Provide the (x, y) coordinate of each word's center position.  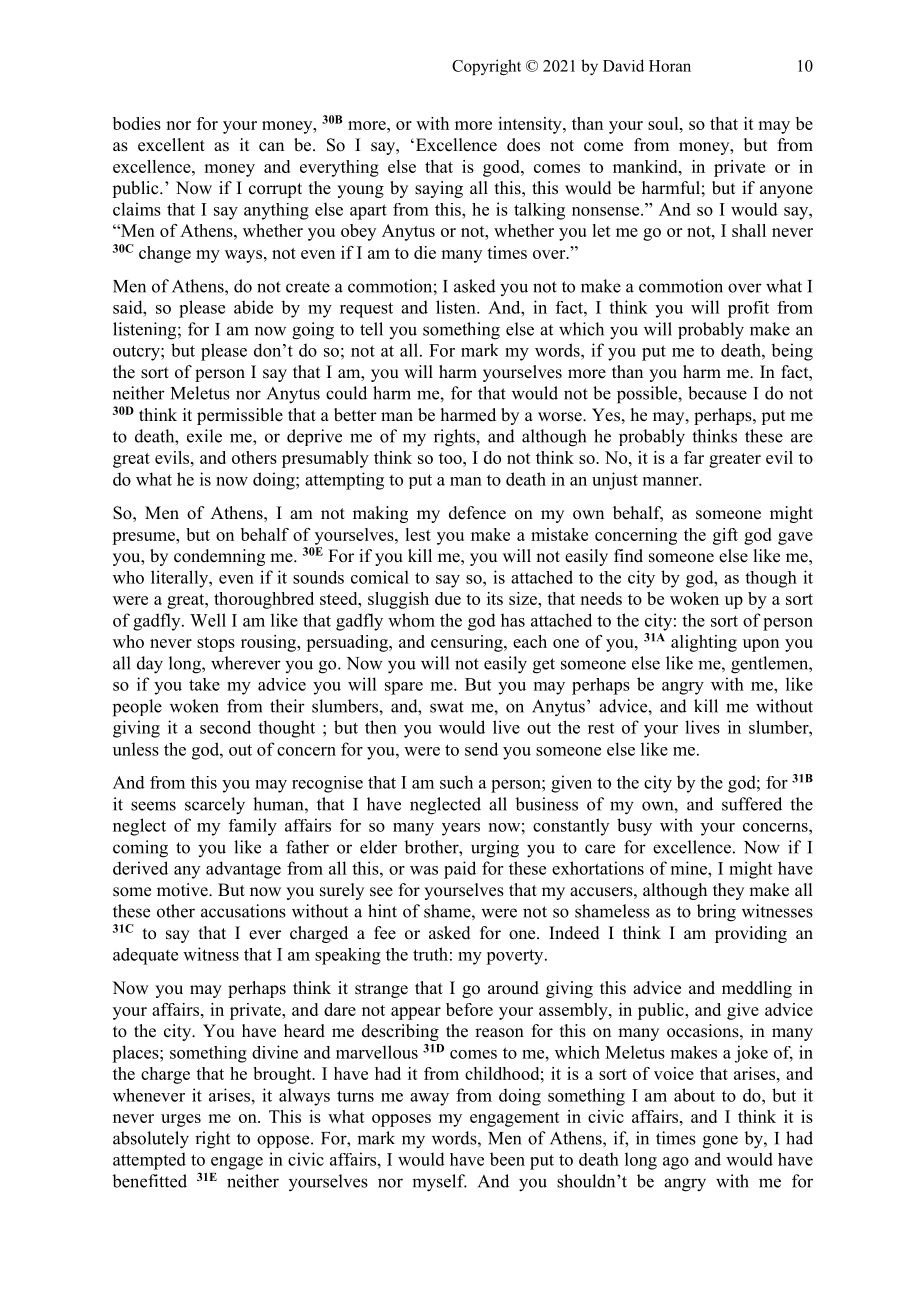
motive (183, 890)
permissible (240, 416)
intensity (531, 125)
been (507, 1159)
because (717, 393)
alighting (704, 643)
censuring (468, 643)
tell (371, 329)
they (728, 891)
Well (208, 620)
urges (181, 1120)
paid (460, 870)
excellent (171, 145)
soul (664, 123)
